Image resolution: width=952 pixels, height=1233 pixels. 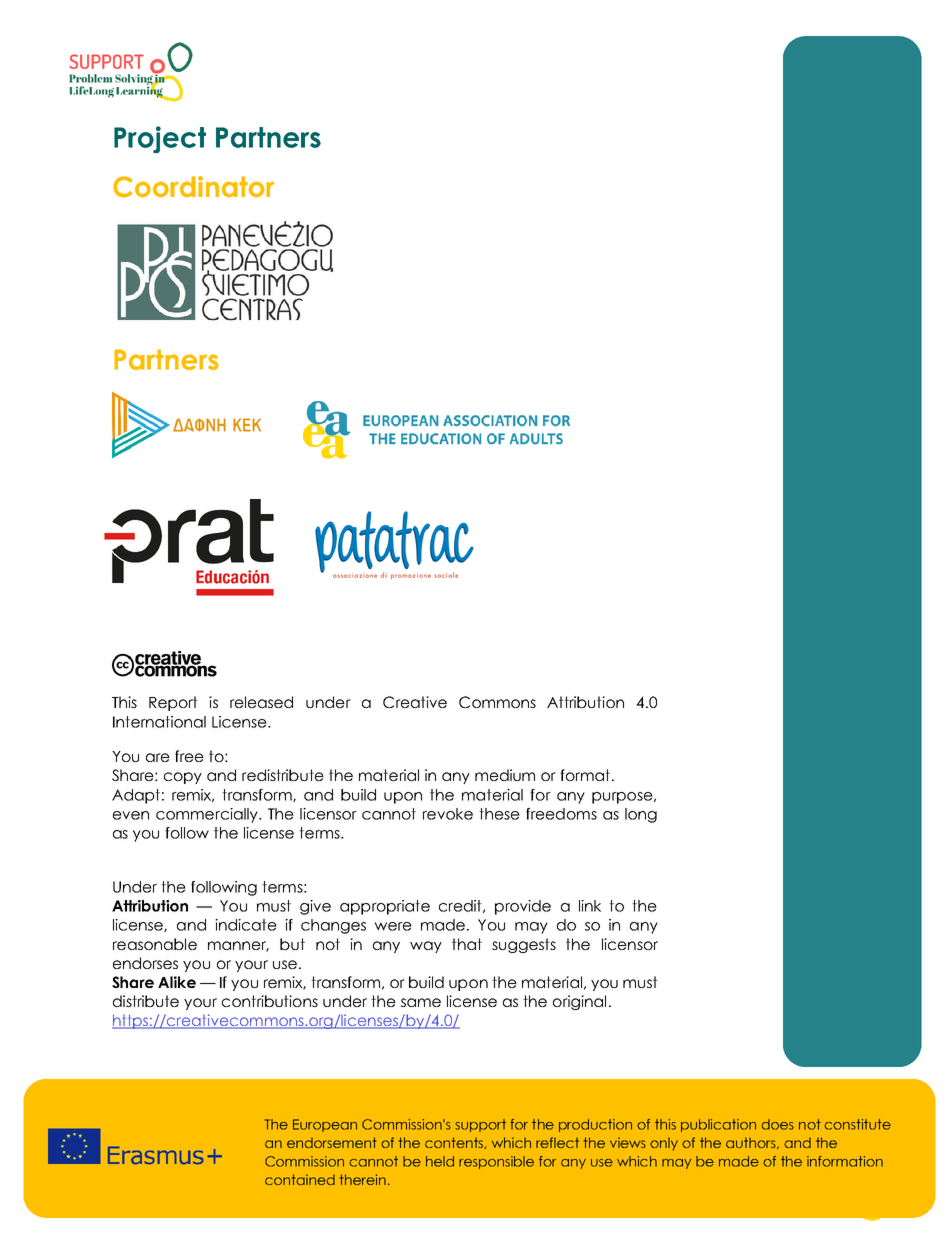 What do you see at coordinates (590, 906) in the screenshot?
I see `link` at bounding box center [590, 906].
